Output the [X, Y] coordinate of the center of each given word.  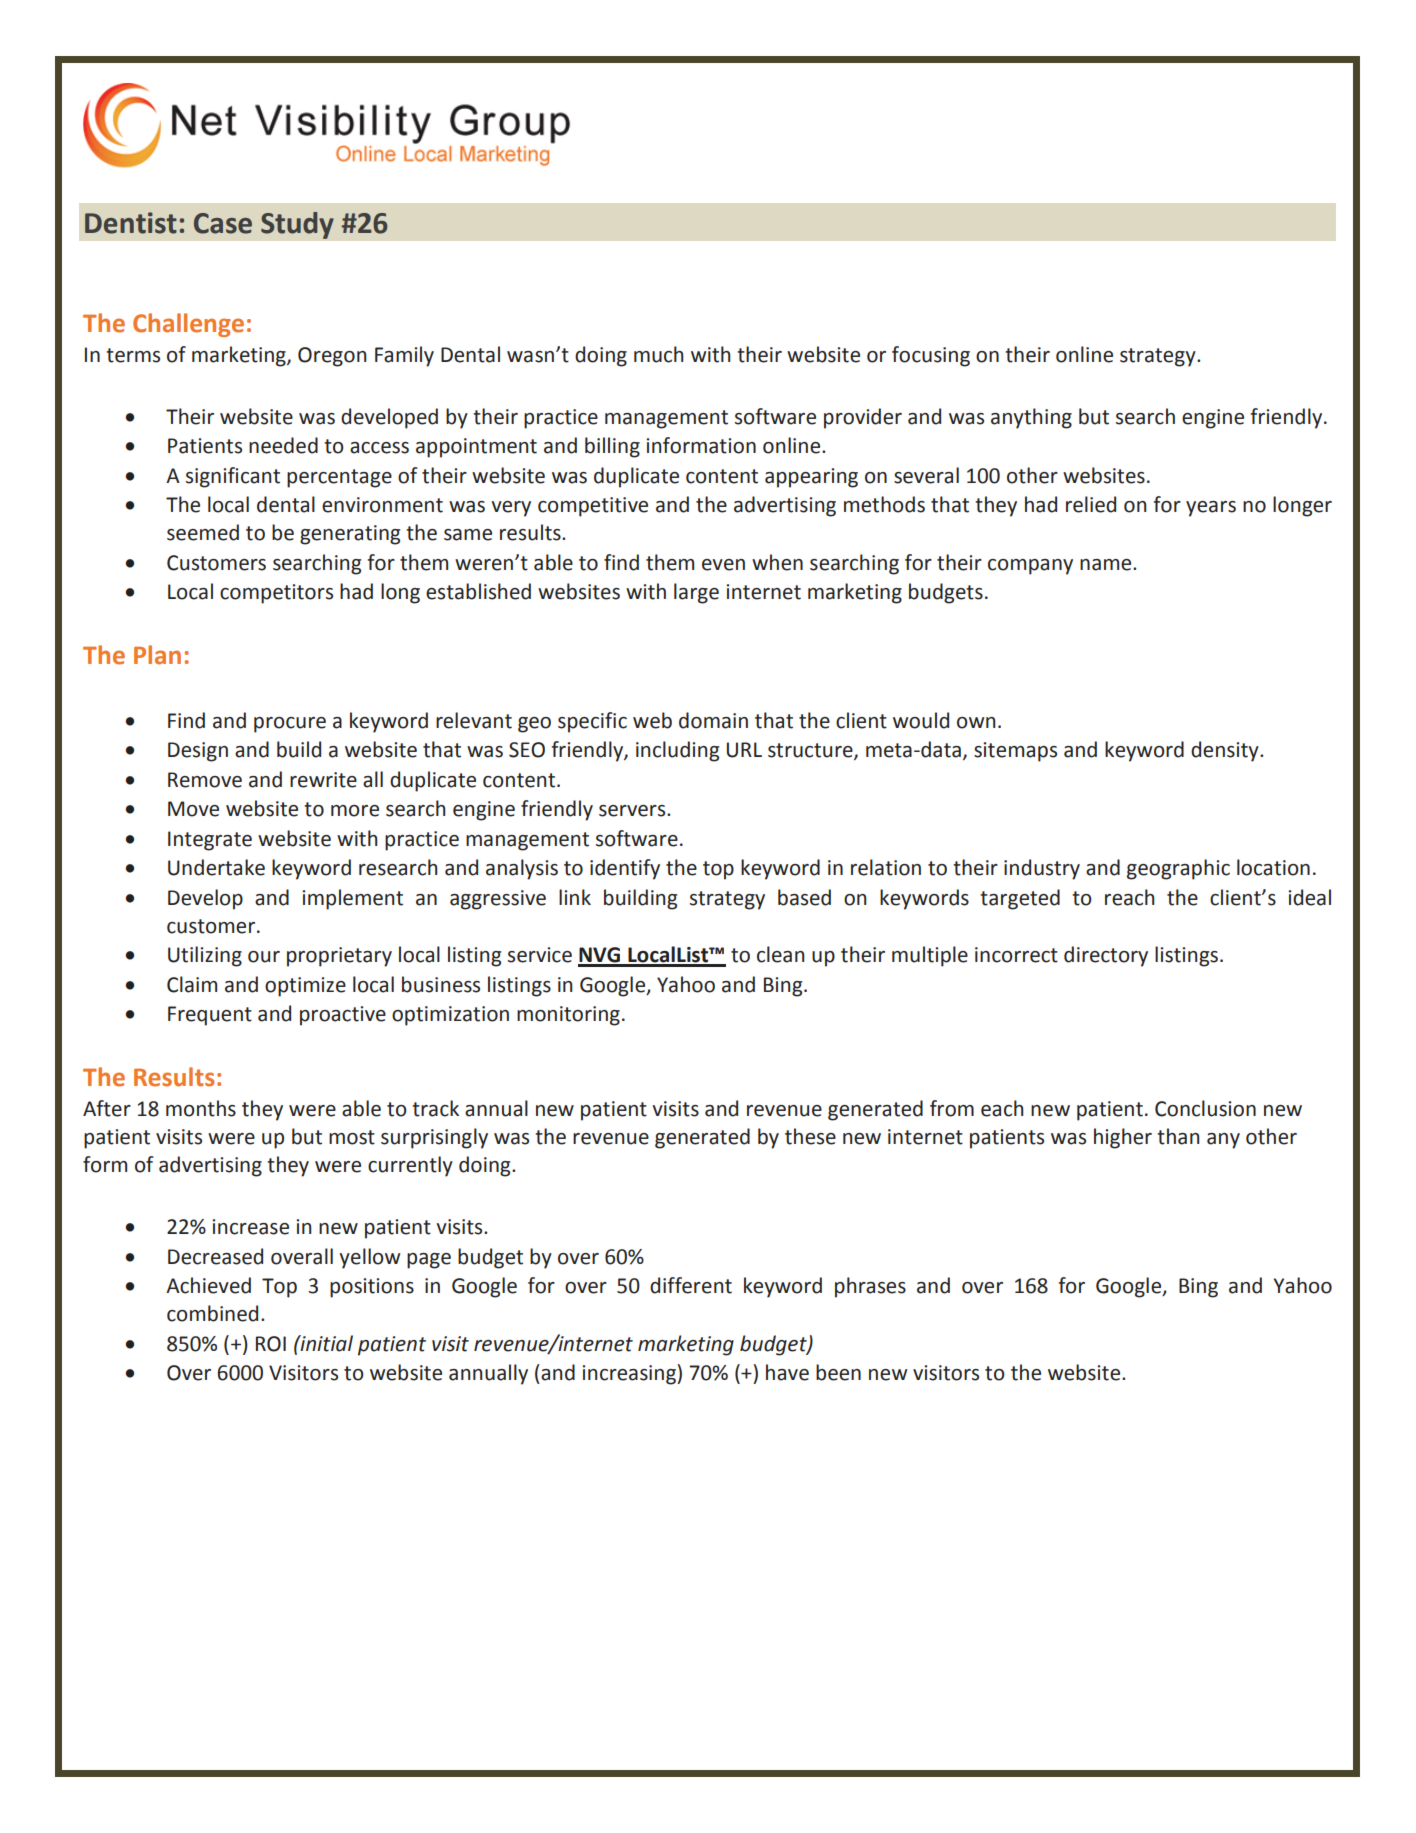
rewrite [323, 780]
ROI [271, 1344]
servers [633, 811]
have [787, 1372]
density [1226, 751]
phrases [870, 1287]
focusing [931, 356]
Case [223, 223]
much [658, 354]
